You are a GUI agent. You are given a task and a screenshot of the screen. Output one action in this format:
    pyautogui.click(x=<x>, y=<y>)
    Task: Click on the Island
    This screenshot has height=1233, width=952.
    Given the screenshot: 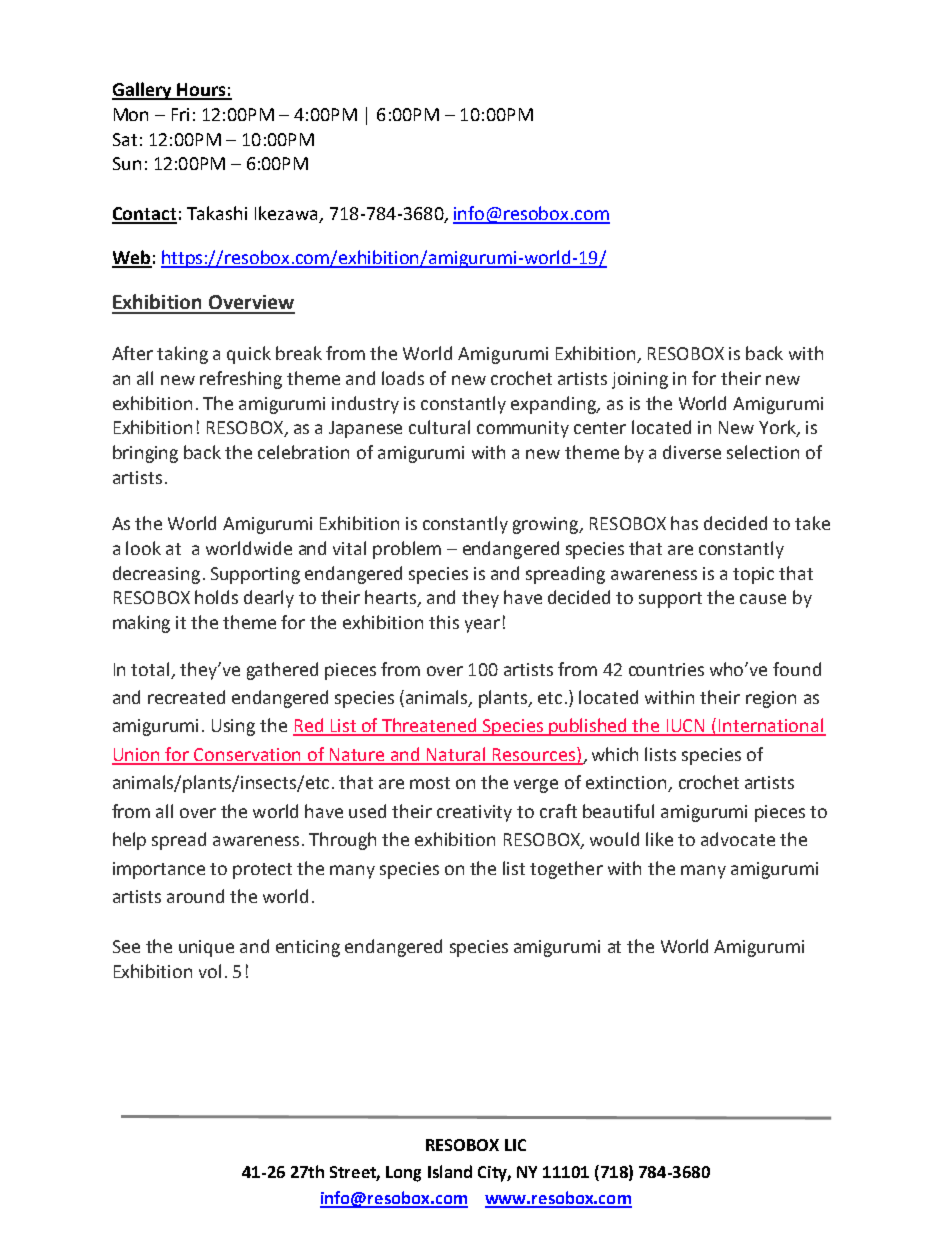 What is the action you would take?
    pyautogui.click(x=450, y=1171)
